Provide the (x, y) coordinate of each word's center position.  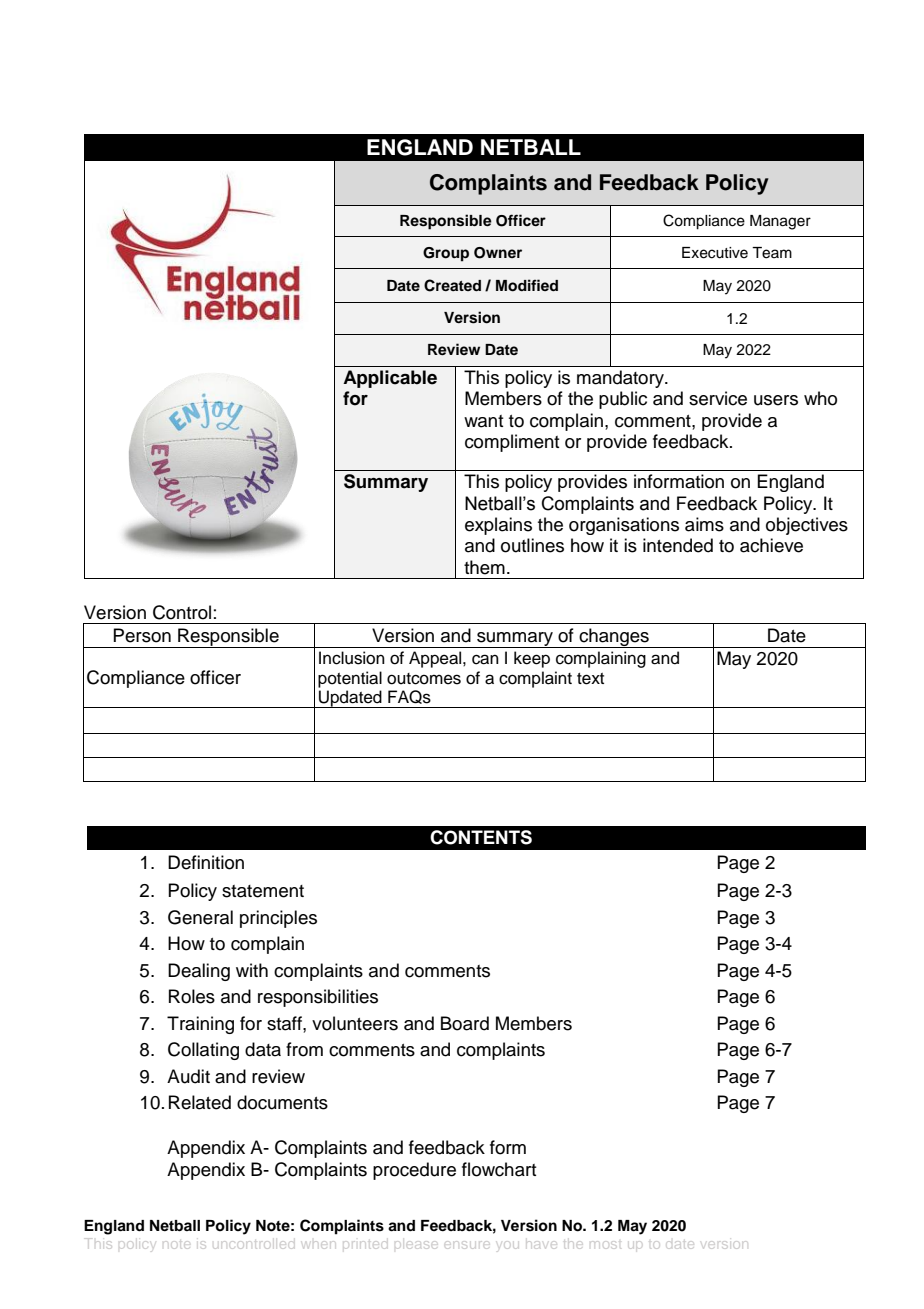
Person (142, 635)
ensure (468, 1246)
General (200, 917)
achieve (771, 545)
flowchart (499, 1169)
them (484, 567)
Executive (715, 253)
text (590, 679)
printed (364, 1244)
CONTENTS (481, 837)
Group (446, 254)
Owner (498, 253)
